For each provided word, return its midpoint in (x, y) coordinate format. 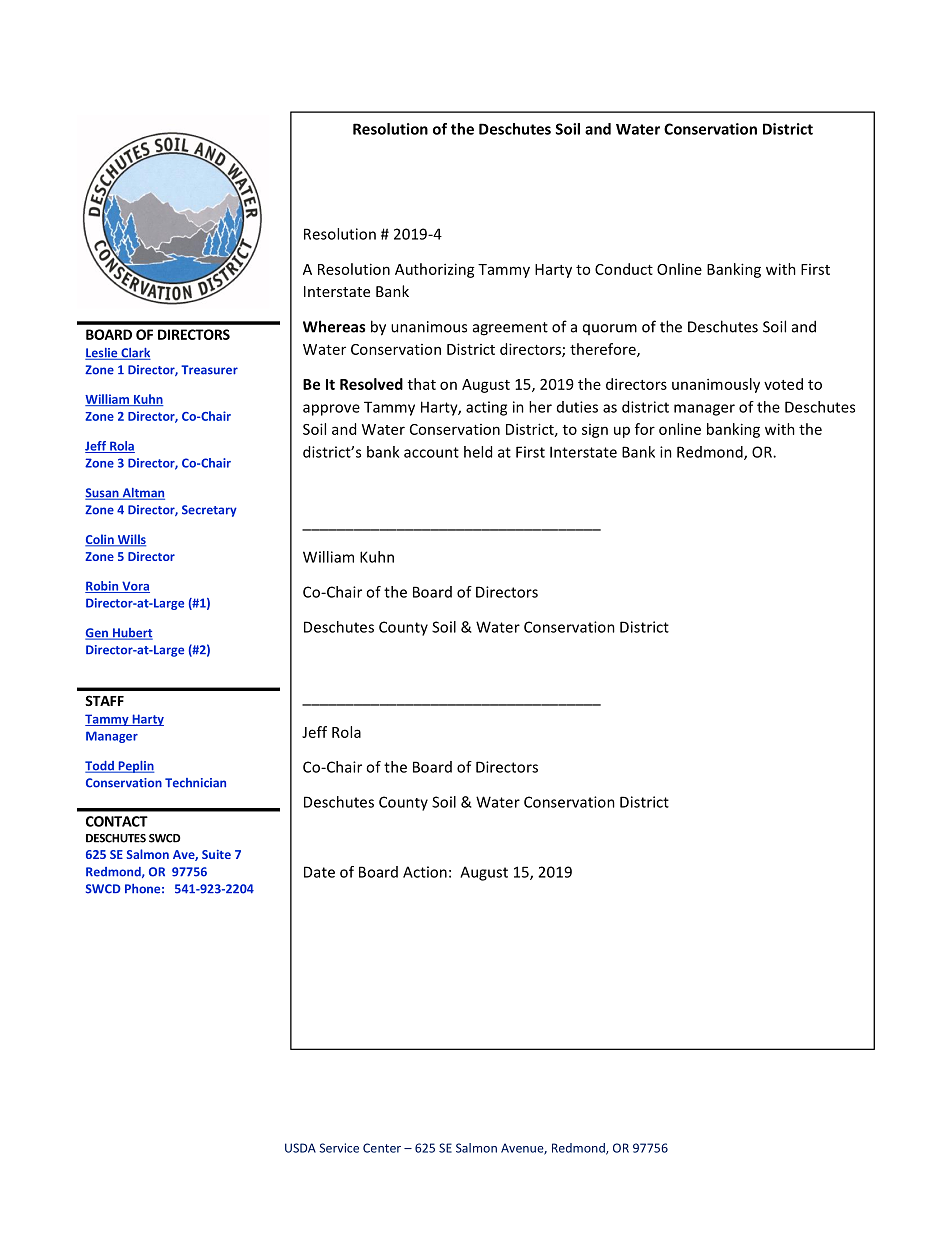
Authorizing (435, 270)
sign (595, 431)
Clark (135, 354)
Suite (216, 854)
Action (425, 872)
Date (319, 872)
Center (382, 1148)
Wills (130, 540)
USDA (300, 1148)
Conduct (624, 269)
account (431, 452)
